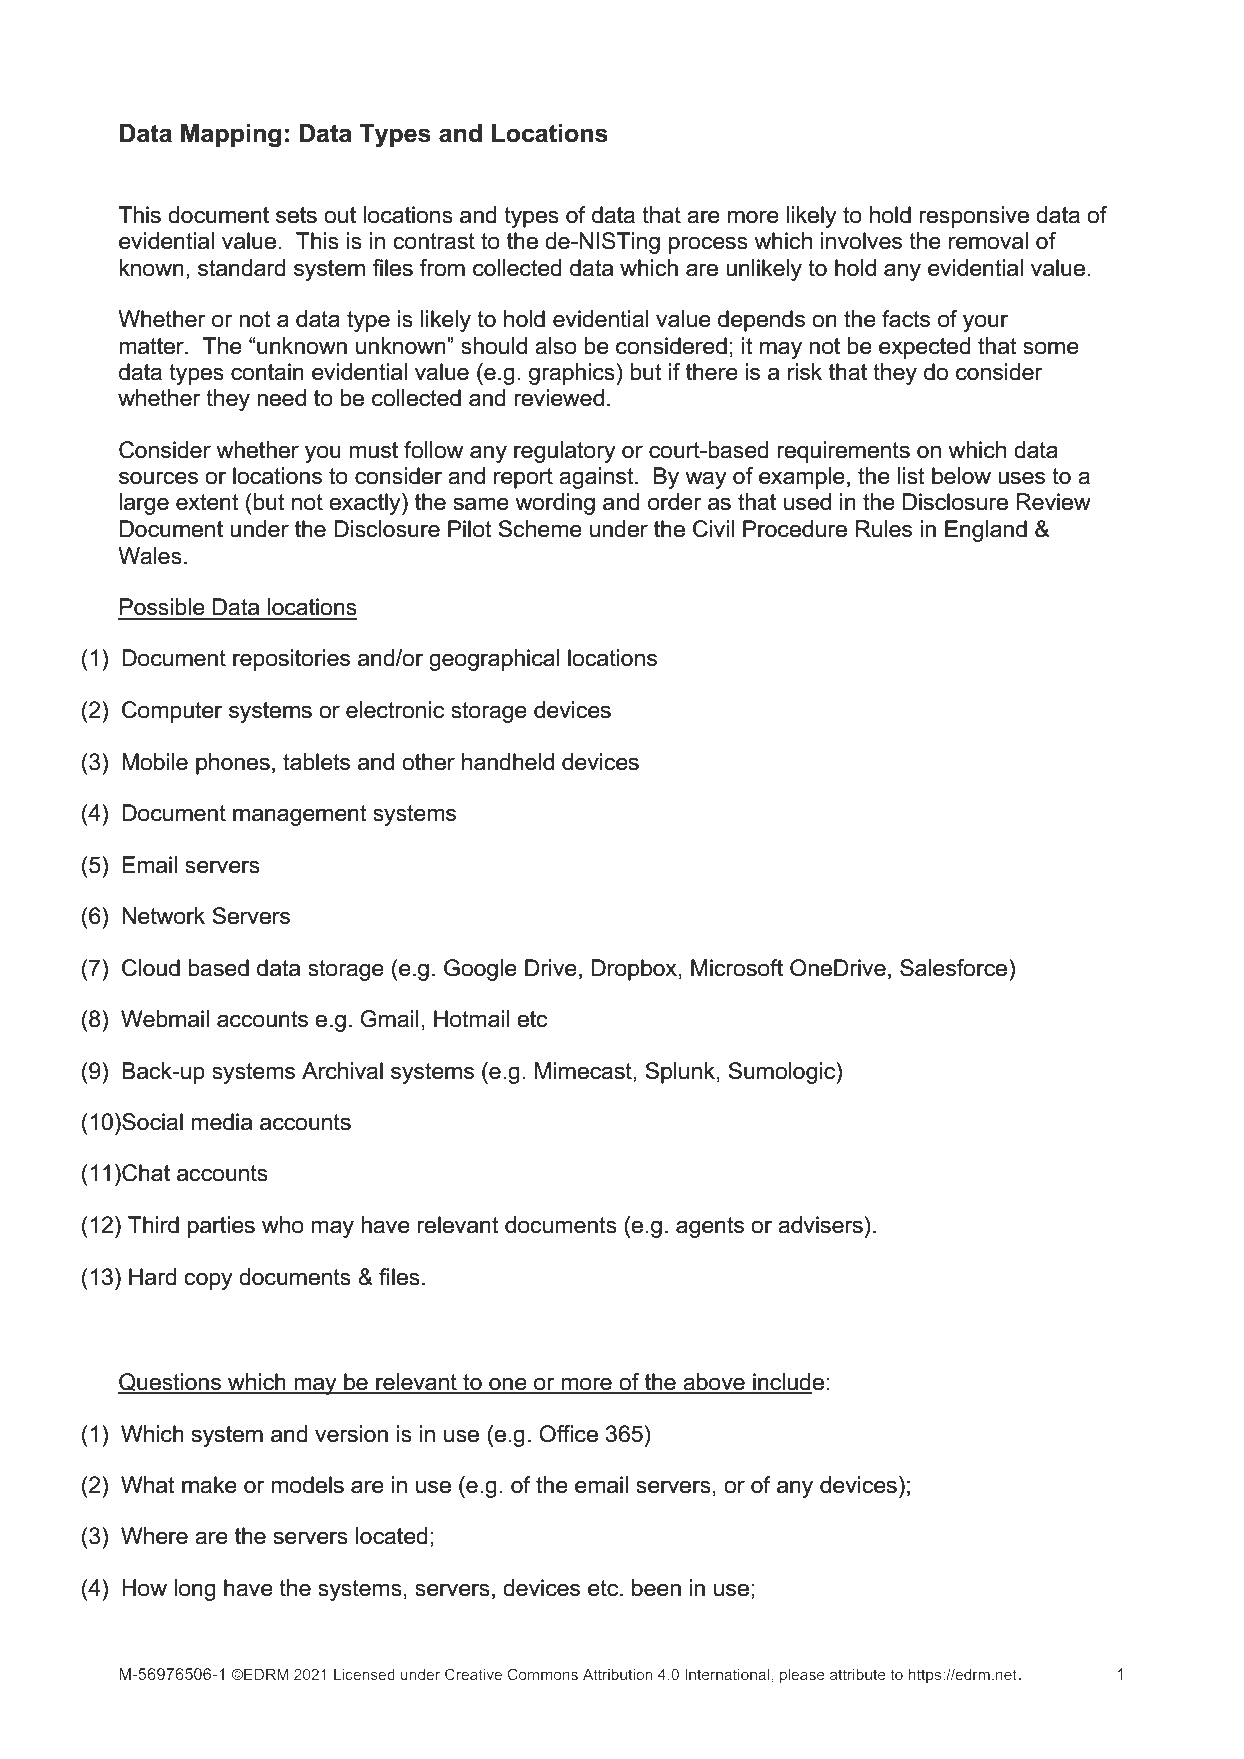 This screenshot has height=1759, width=1244. What do you see at coordinates (708, 245) in the screenshot?
I see `process` at bounding box center [708, 245].
